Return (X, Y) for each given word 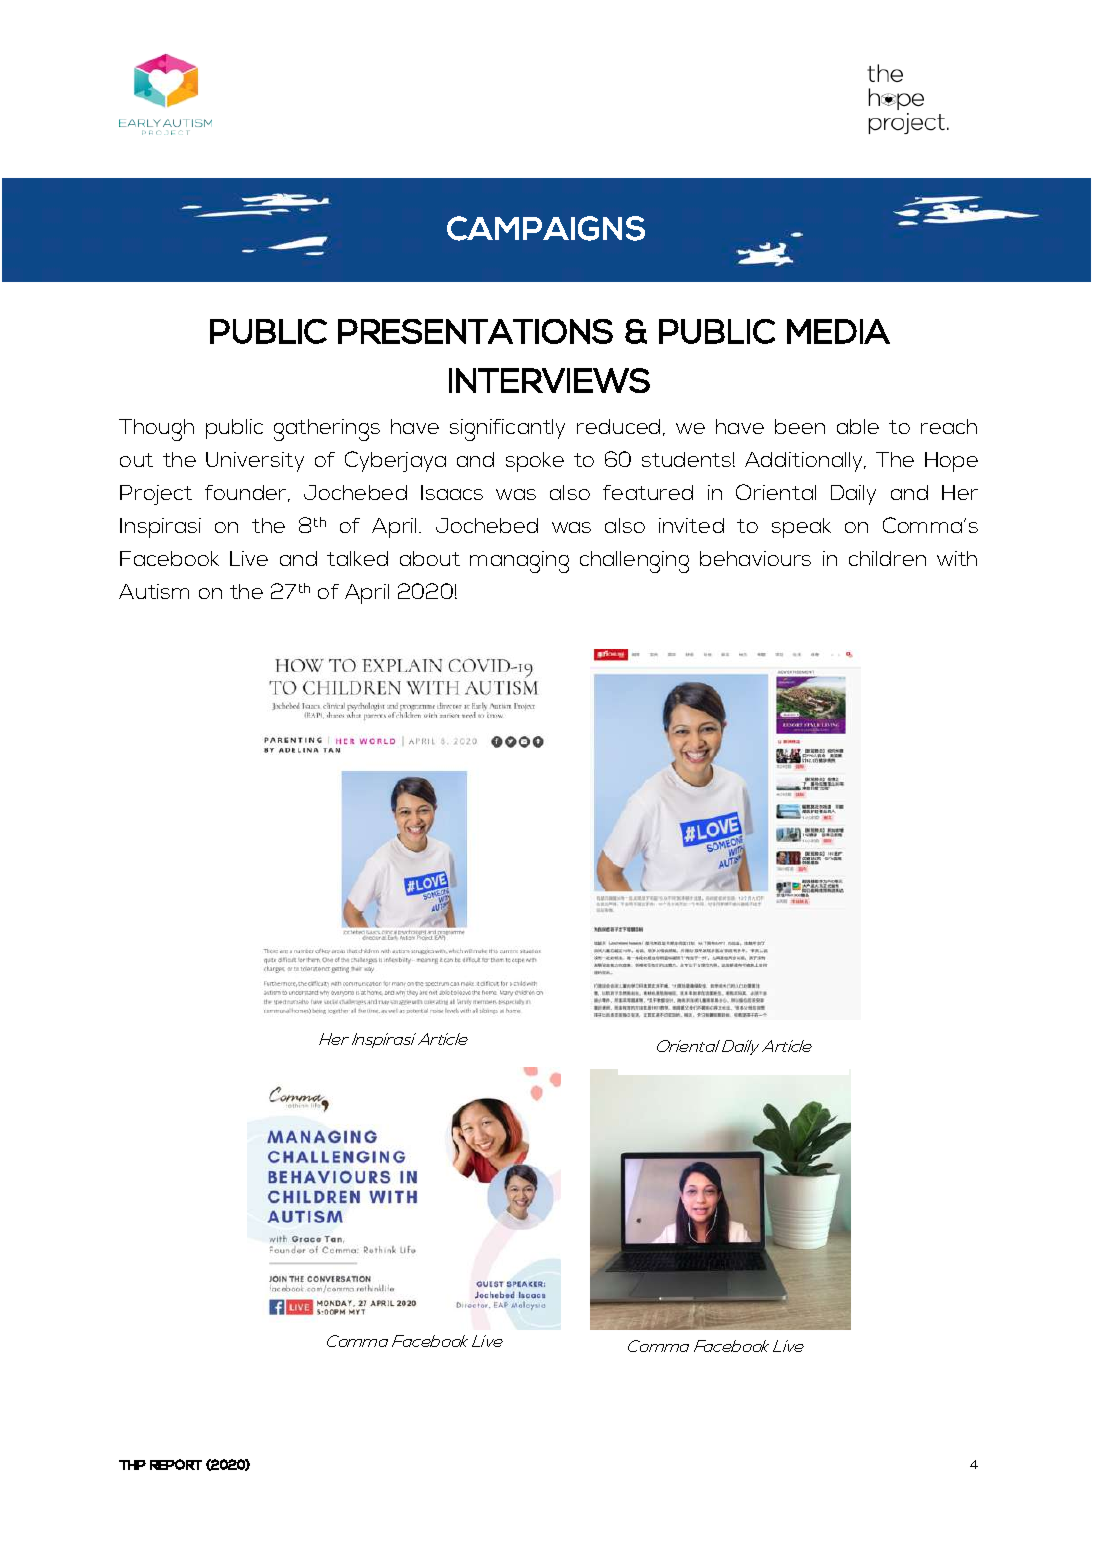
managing (519, 562)
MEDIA (838, 331)
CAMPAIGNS (546, 228)
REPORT (176, 1464)
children (887, 558)
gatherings (327, 430)
